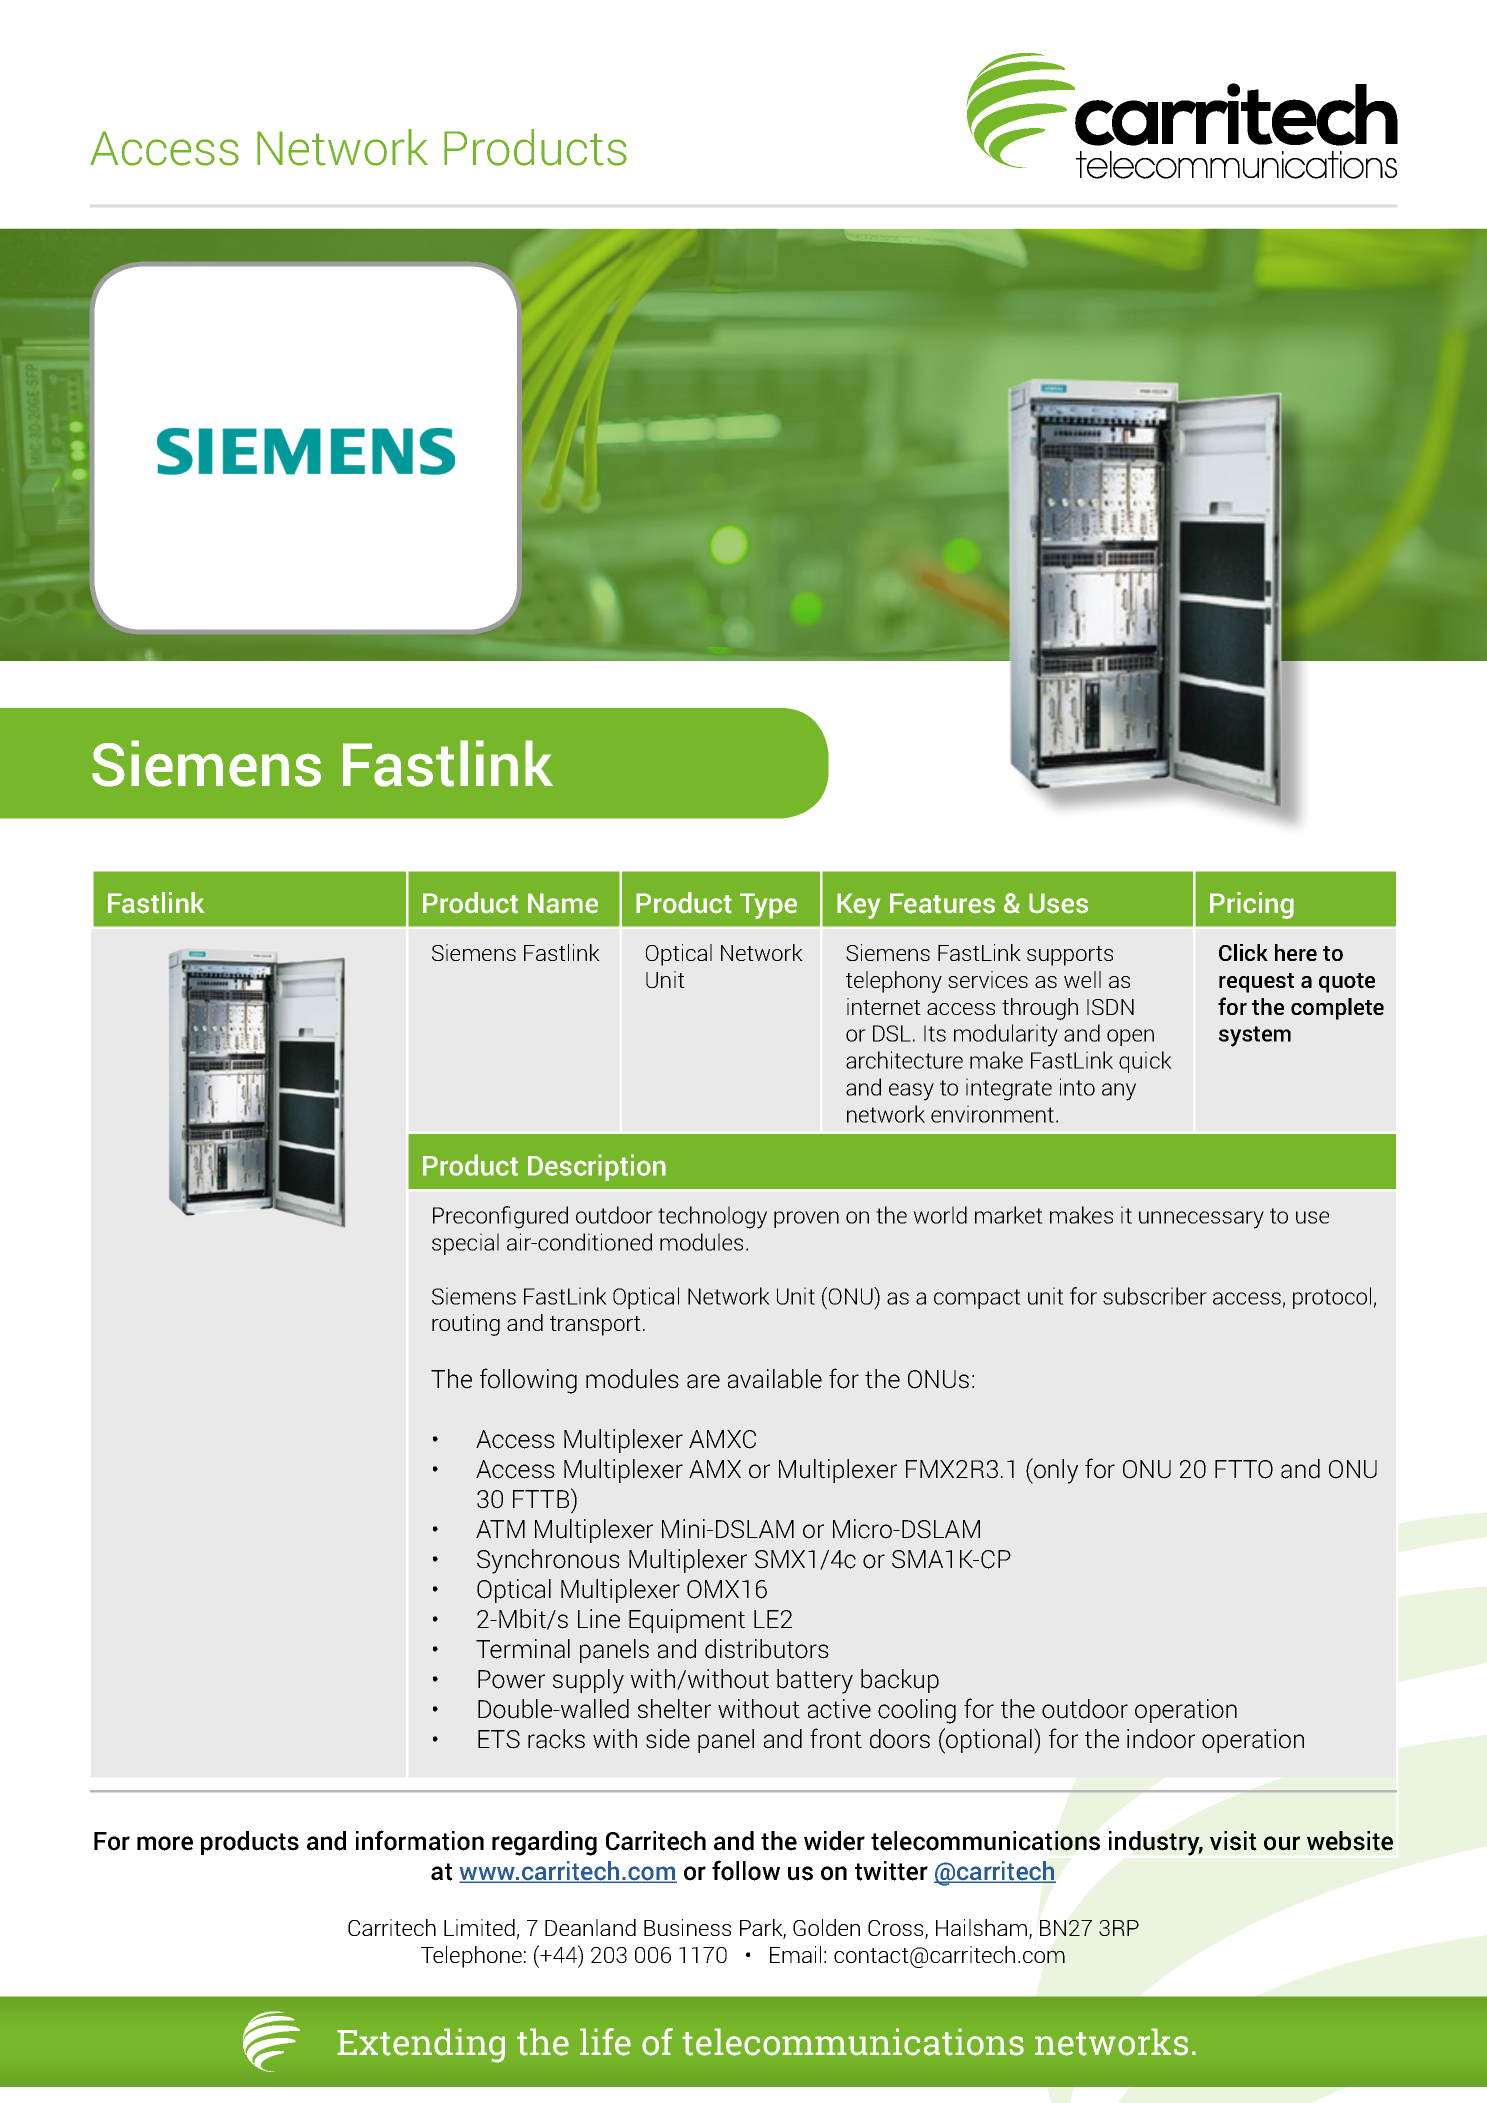 The width and height of the screenshot is (1487, 2103). Describe the element at coordinates (421, 2045) in the screenshot. I see `Extending` at that location.
